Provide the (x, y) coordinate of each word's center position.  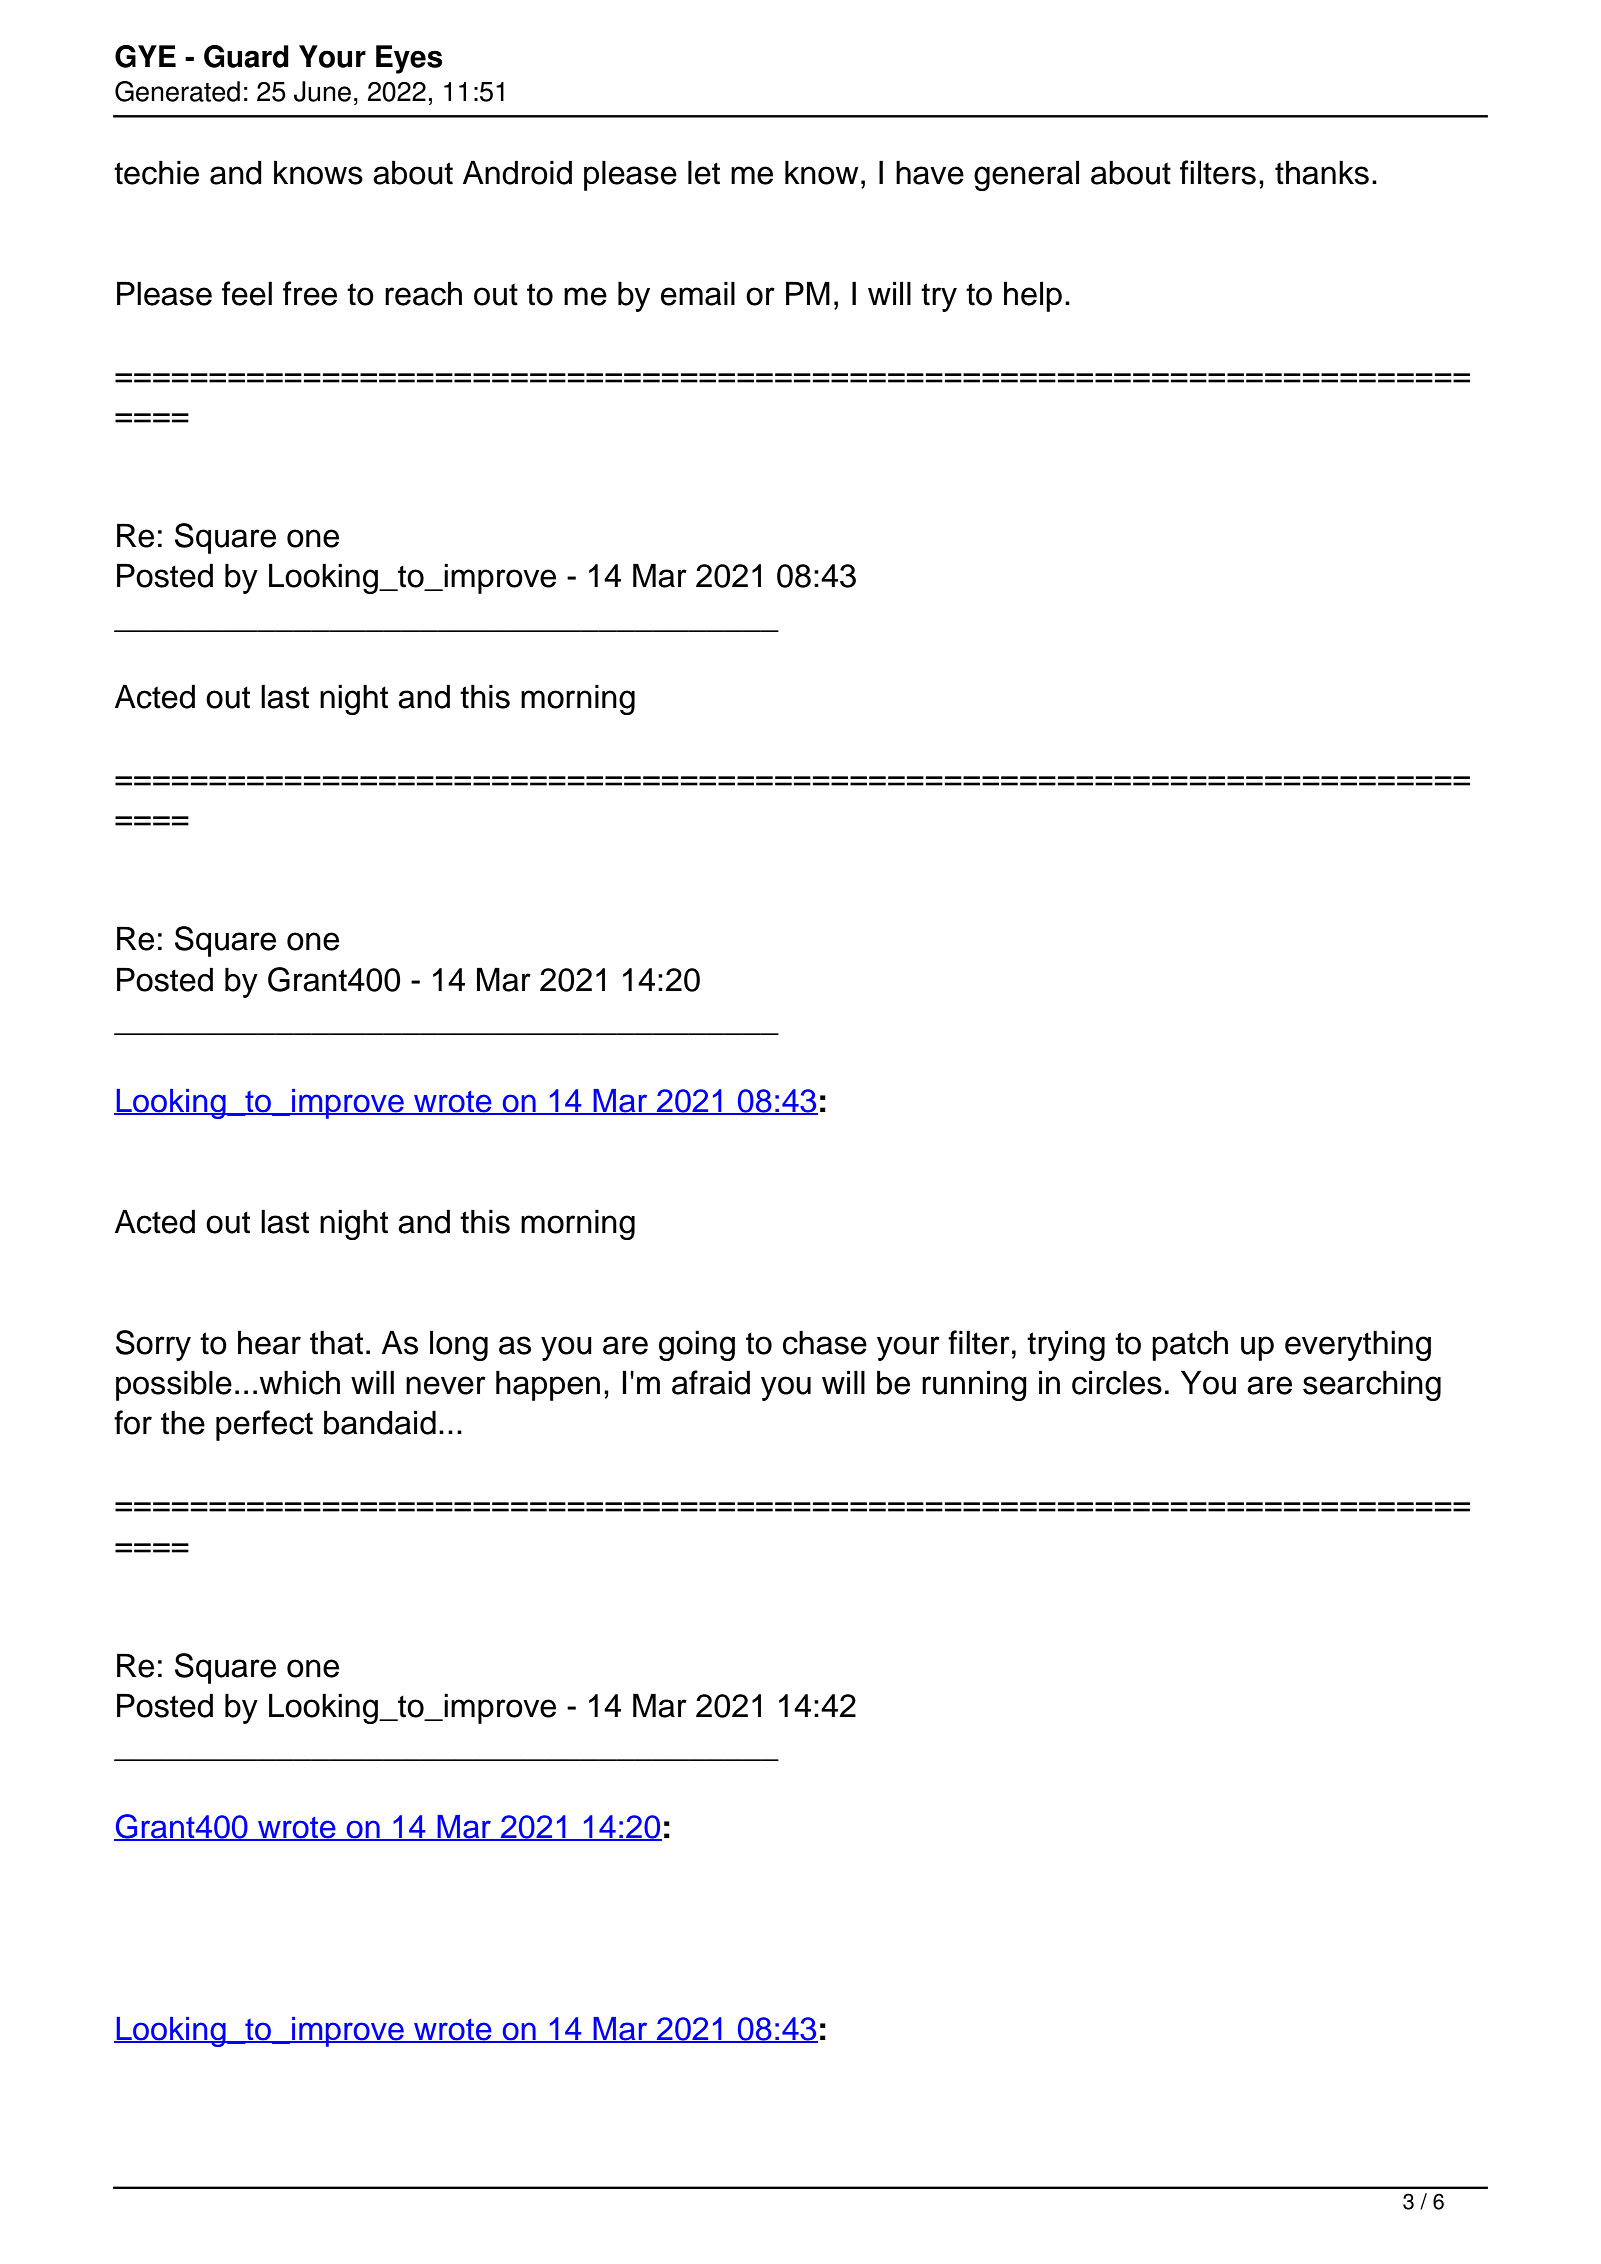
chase (825, 1342)
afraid (711, 1382)
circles (1117, 1382)
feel (247, 293)
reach (423, 293)
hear (269, 1342)
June (322, 91)
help (1033, 296)
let (704, 172)
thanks (1322, 172)
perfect (264, 1425)
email (698, 293)
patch (1190, 1345)
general (1026, 175)
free (310, 293)
